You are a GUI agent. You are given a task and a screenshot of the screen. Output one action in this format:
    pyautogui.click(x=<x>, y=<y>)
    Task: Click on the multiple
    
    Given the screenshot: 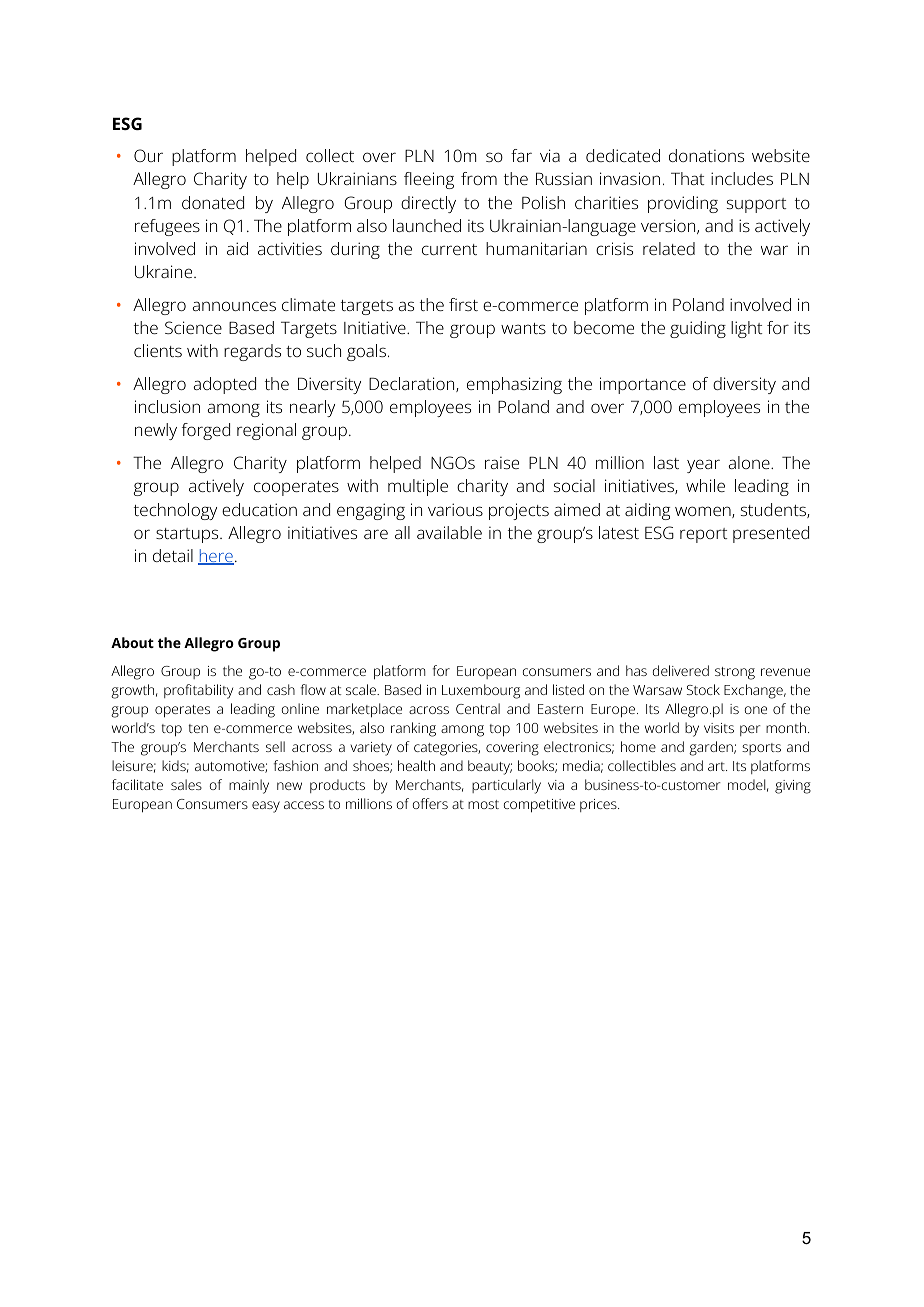 What is the action you would take?
    pyautogui.click(x=418, y=487)
